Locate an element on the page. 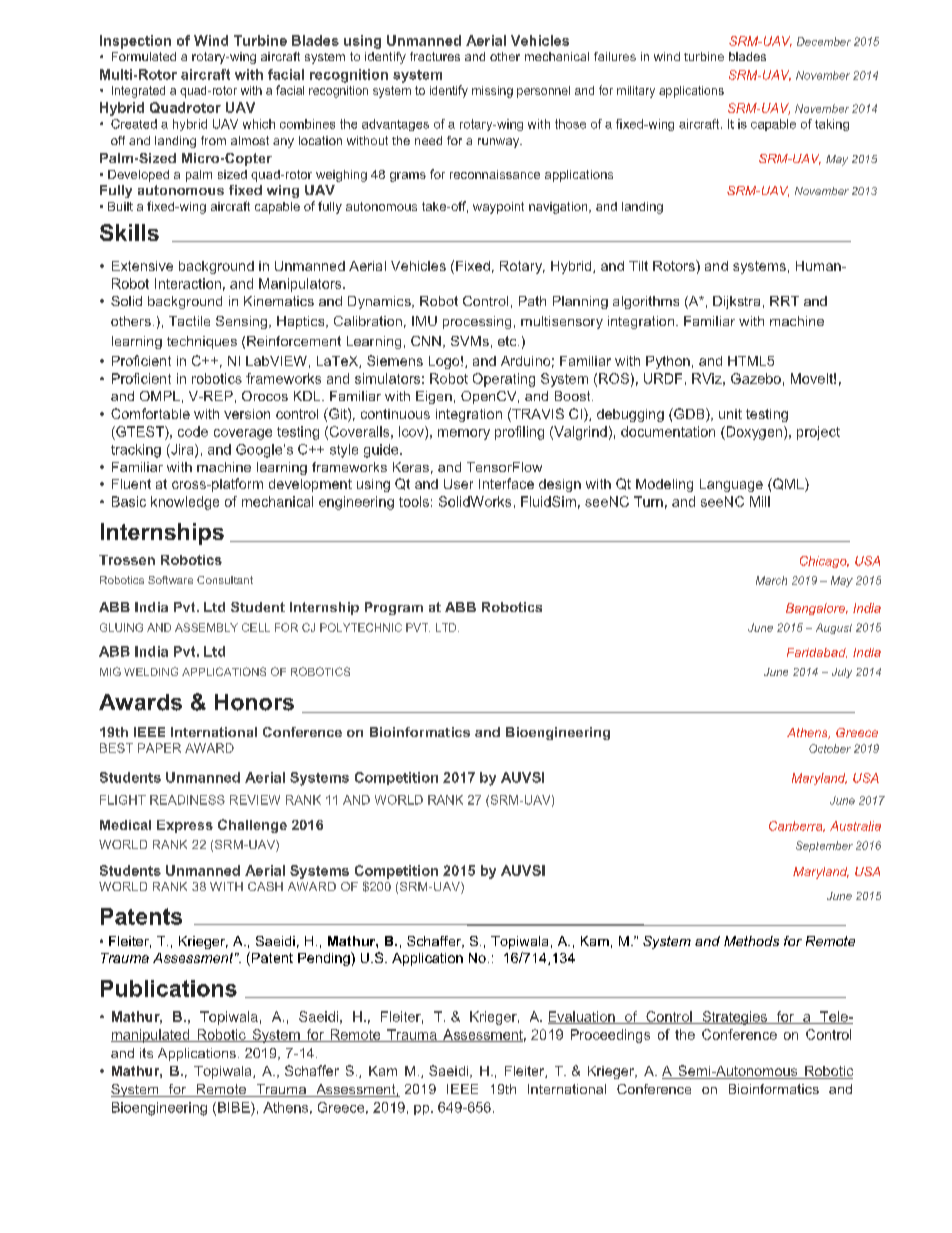 The width and height of the image is (952, 1233). Strategies is located at coordinates (735, 1018).
